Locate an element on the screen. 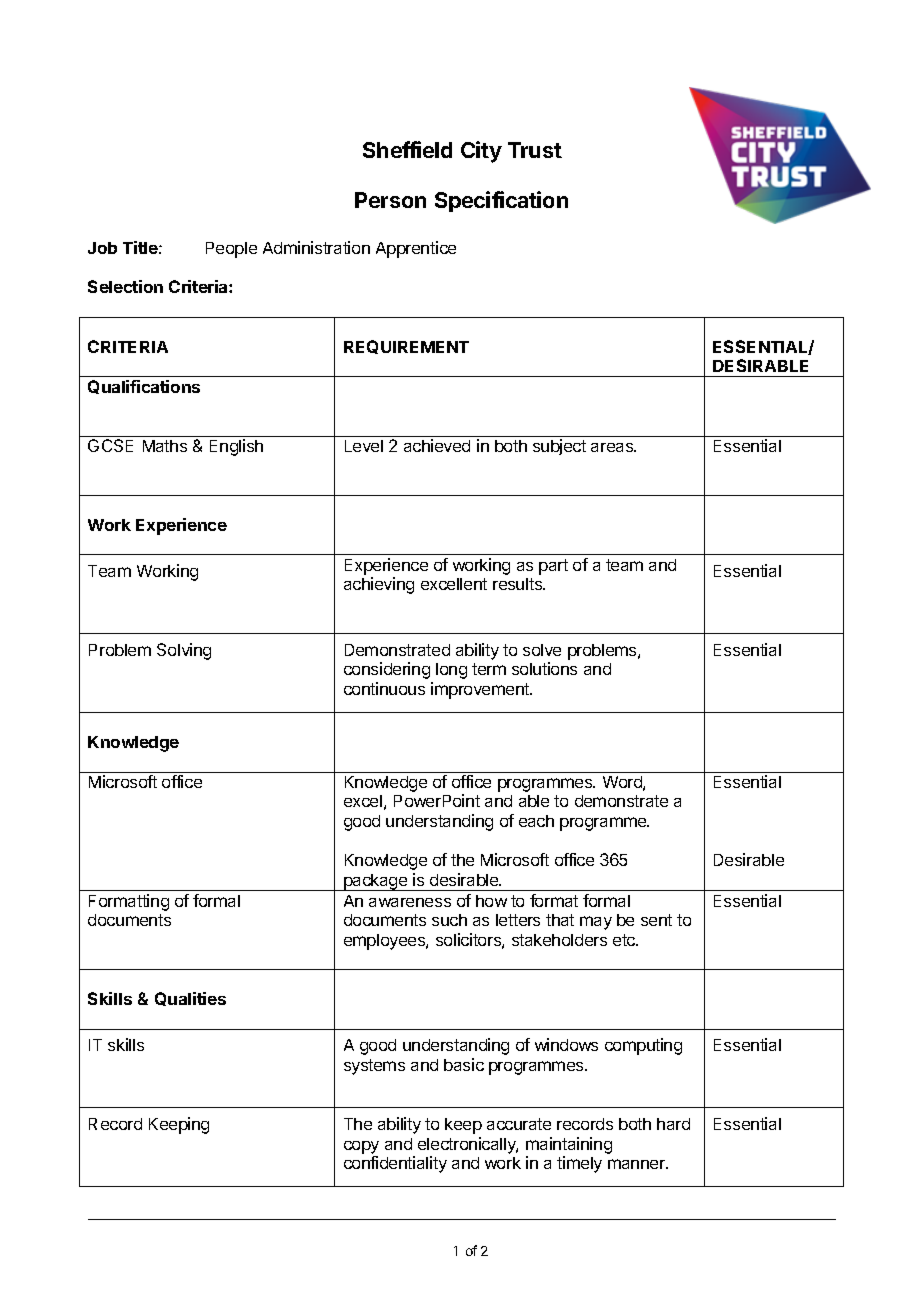 This screenshot has width=924, height=1308. package is located at coordinates (376, 882).
